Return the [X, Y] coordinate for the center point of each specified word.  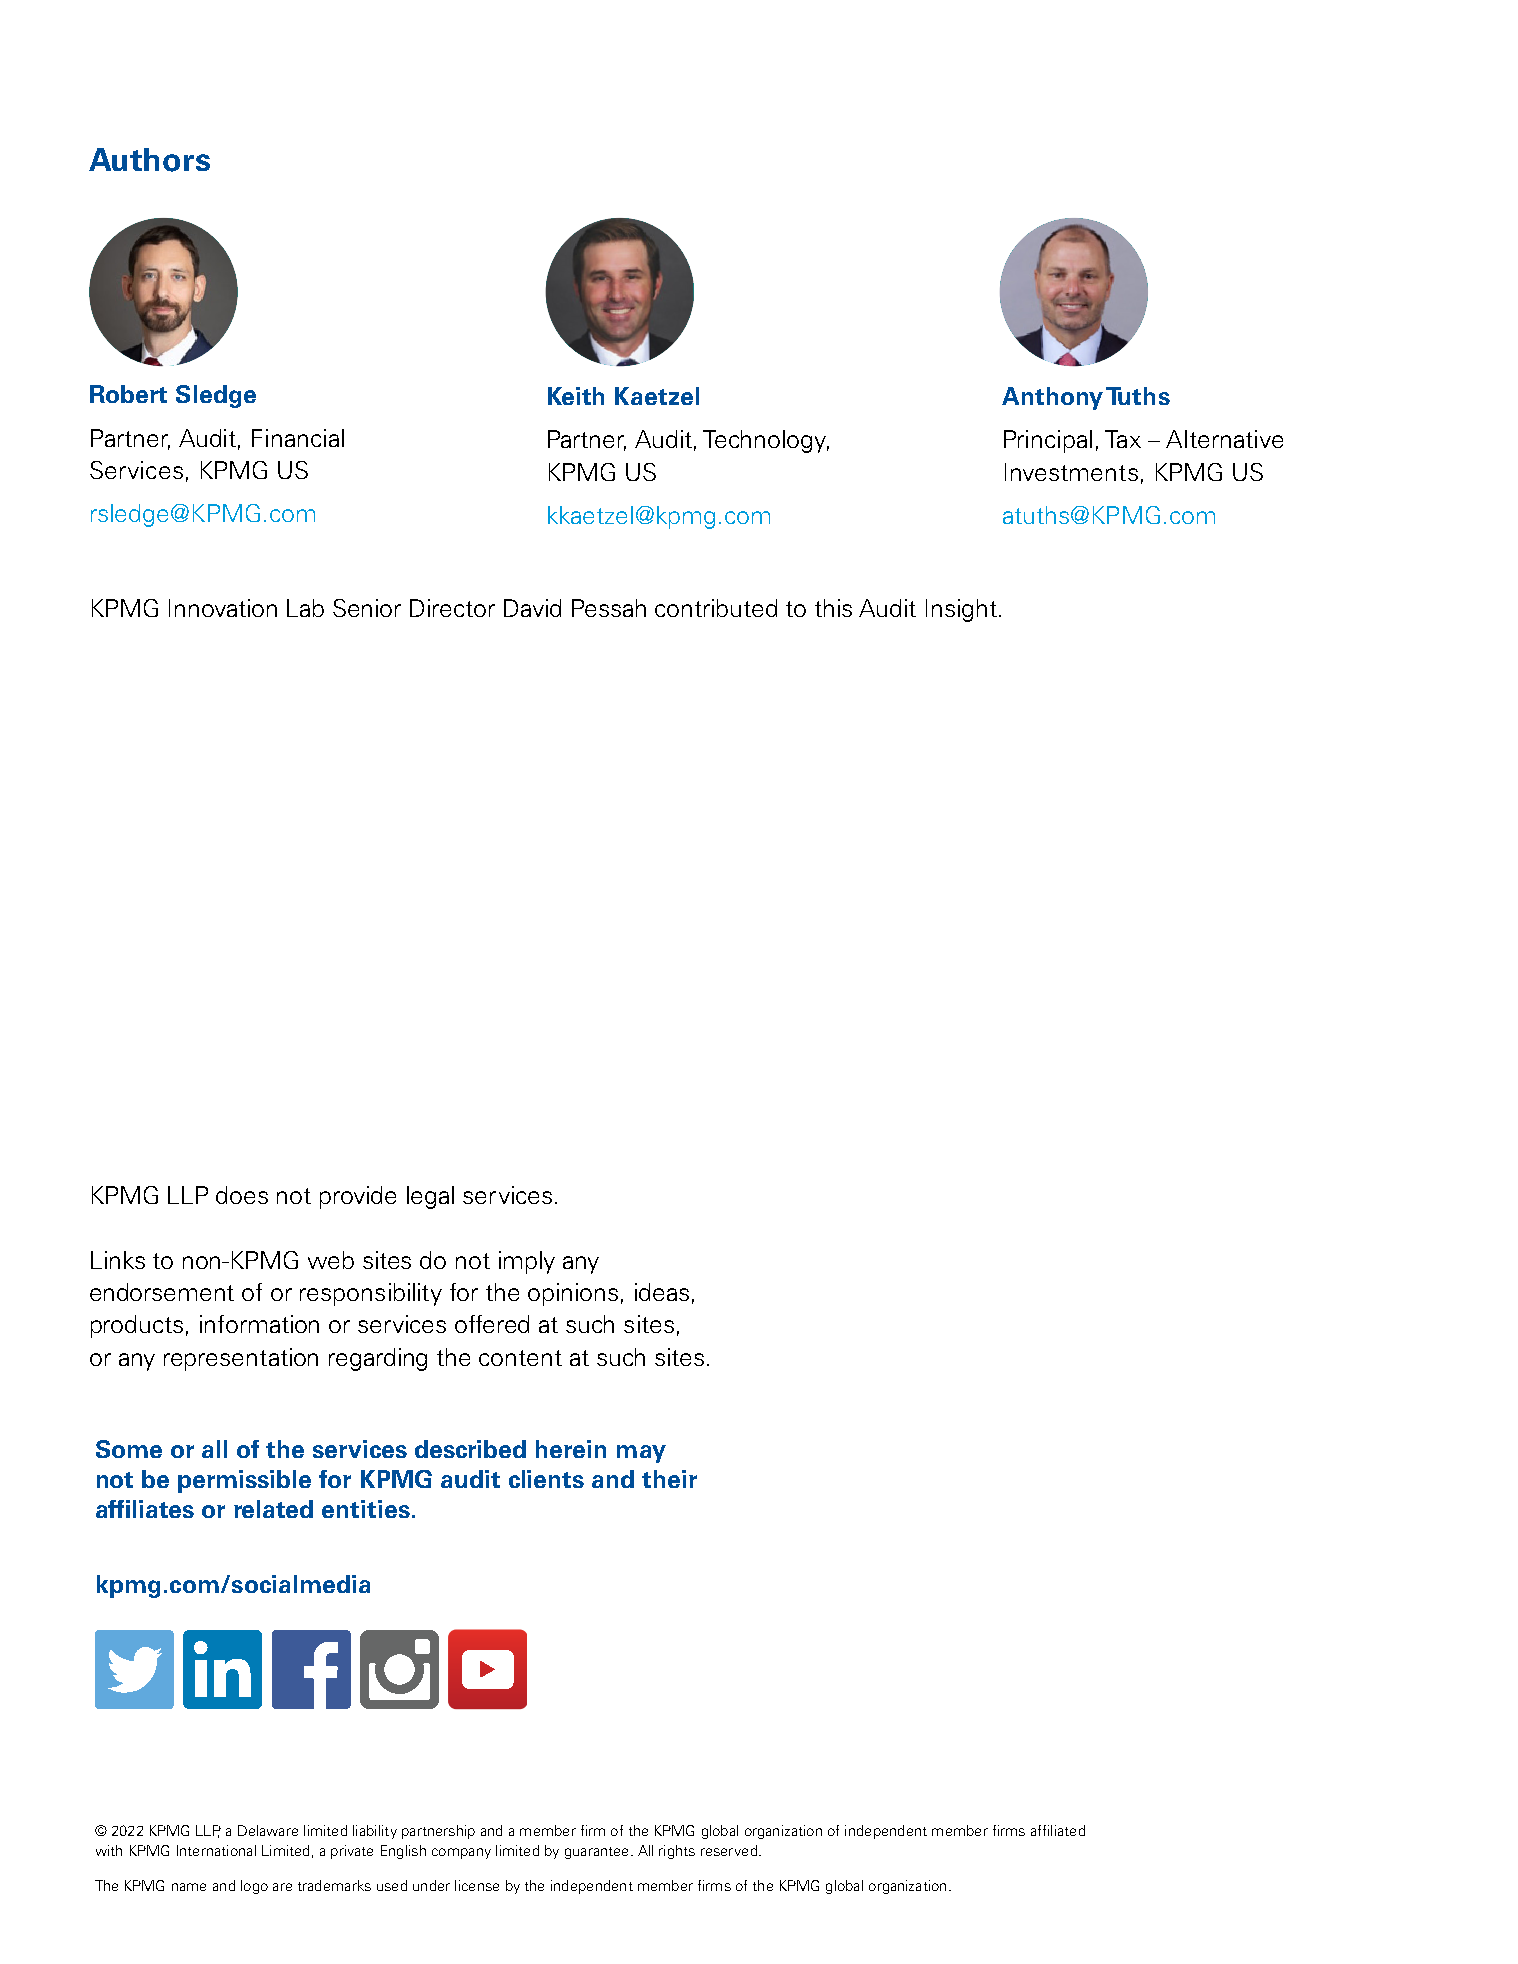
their [669, 1479]
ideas [662, 1292]
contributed [716, 608]
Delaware [268, 1830]
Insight [961, 610]
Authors [149, 160]
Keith [576, 396]
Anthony [1052, 398]
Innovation [223, 608]
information [259, 1324]
